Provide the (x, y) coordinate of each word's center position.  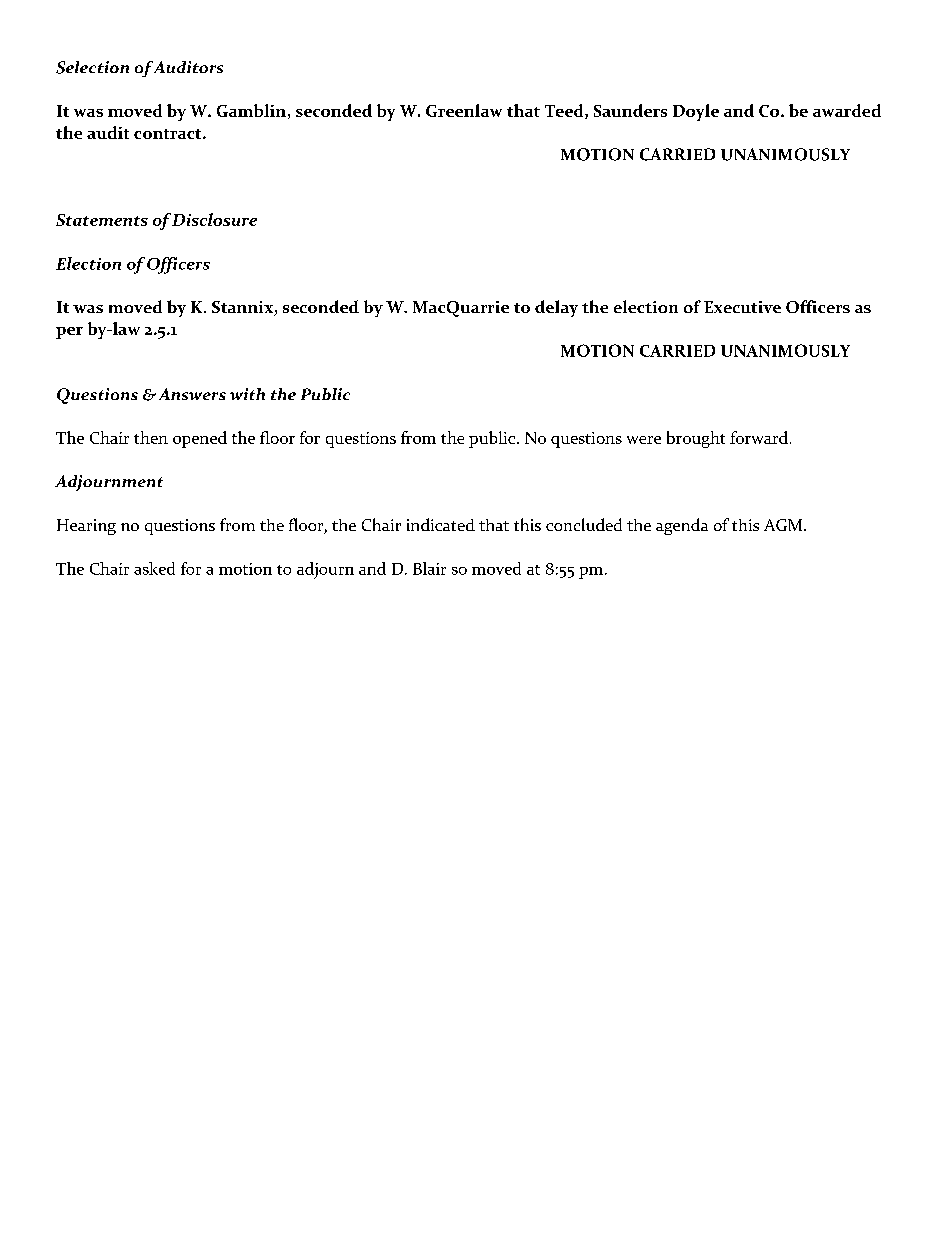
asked (154, 568)
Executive (742, 307)
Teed (565, 111)
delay (556, 308)
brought (696, 439)
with (247, 394)
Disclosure (214, 219)
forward (759, 437)
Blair (429, 568)
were (644, 440)
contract (169, 134)
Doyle (696, 112)
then (151, 437)
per (69, 333)
